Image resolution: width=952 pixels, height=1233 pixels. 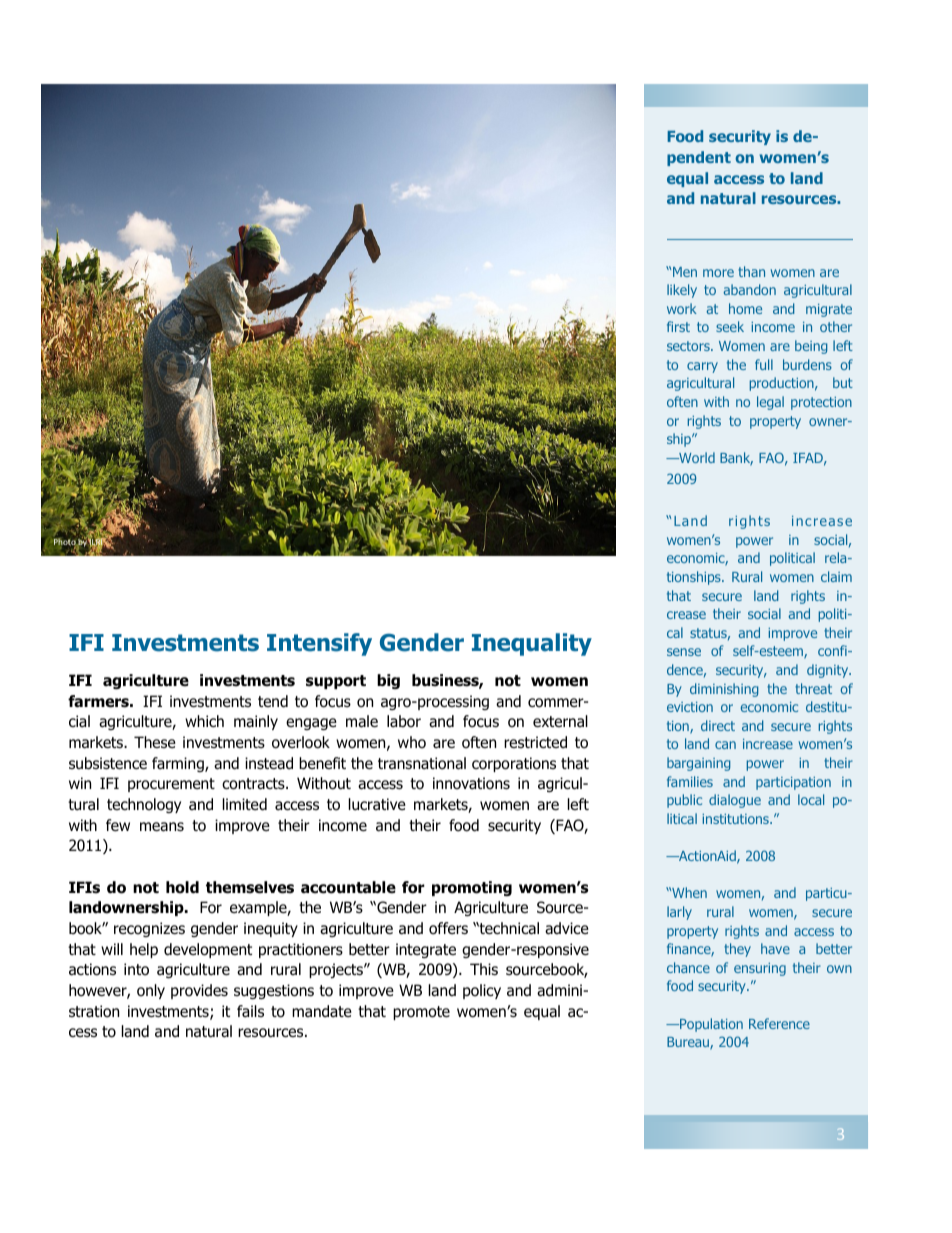 I want to click on Intensify, so click(x=319, y=644).
